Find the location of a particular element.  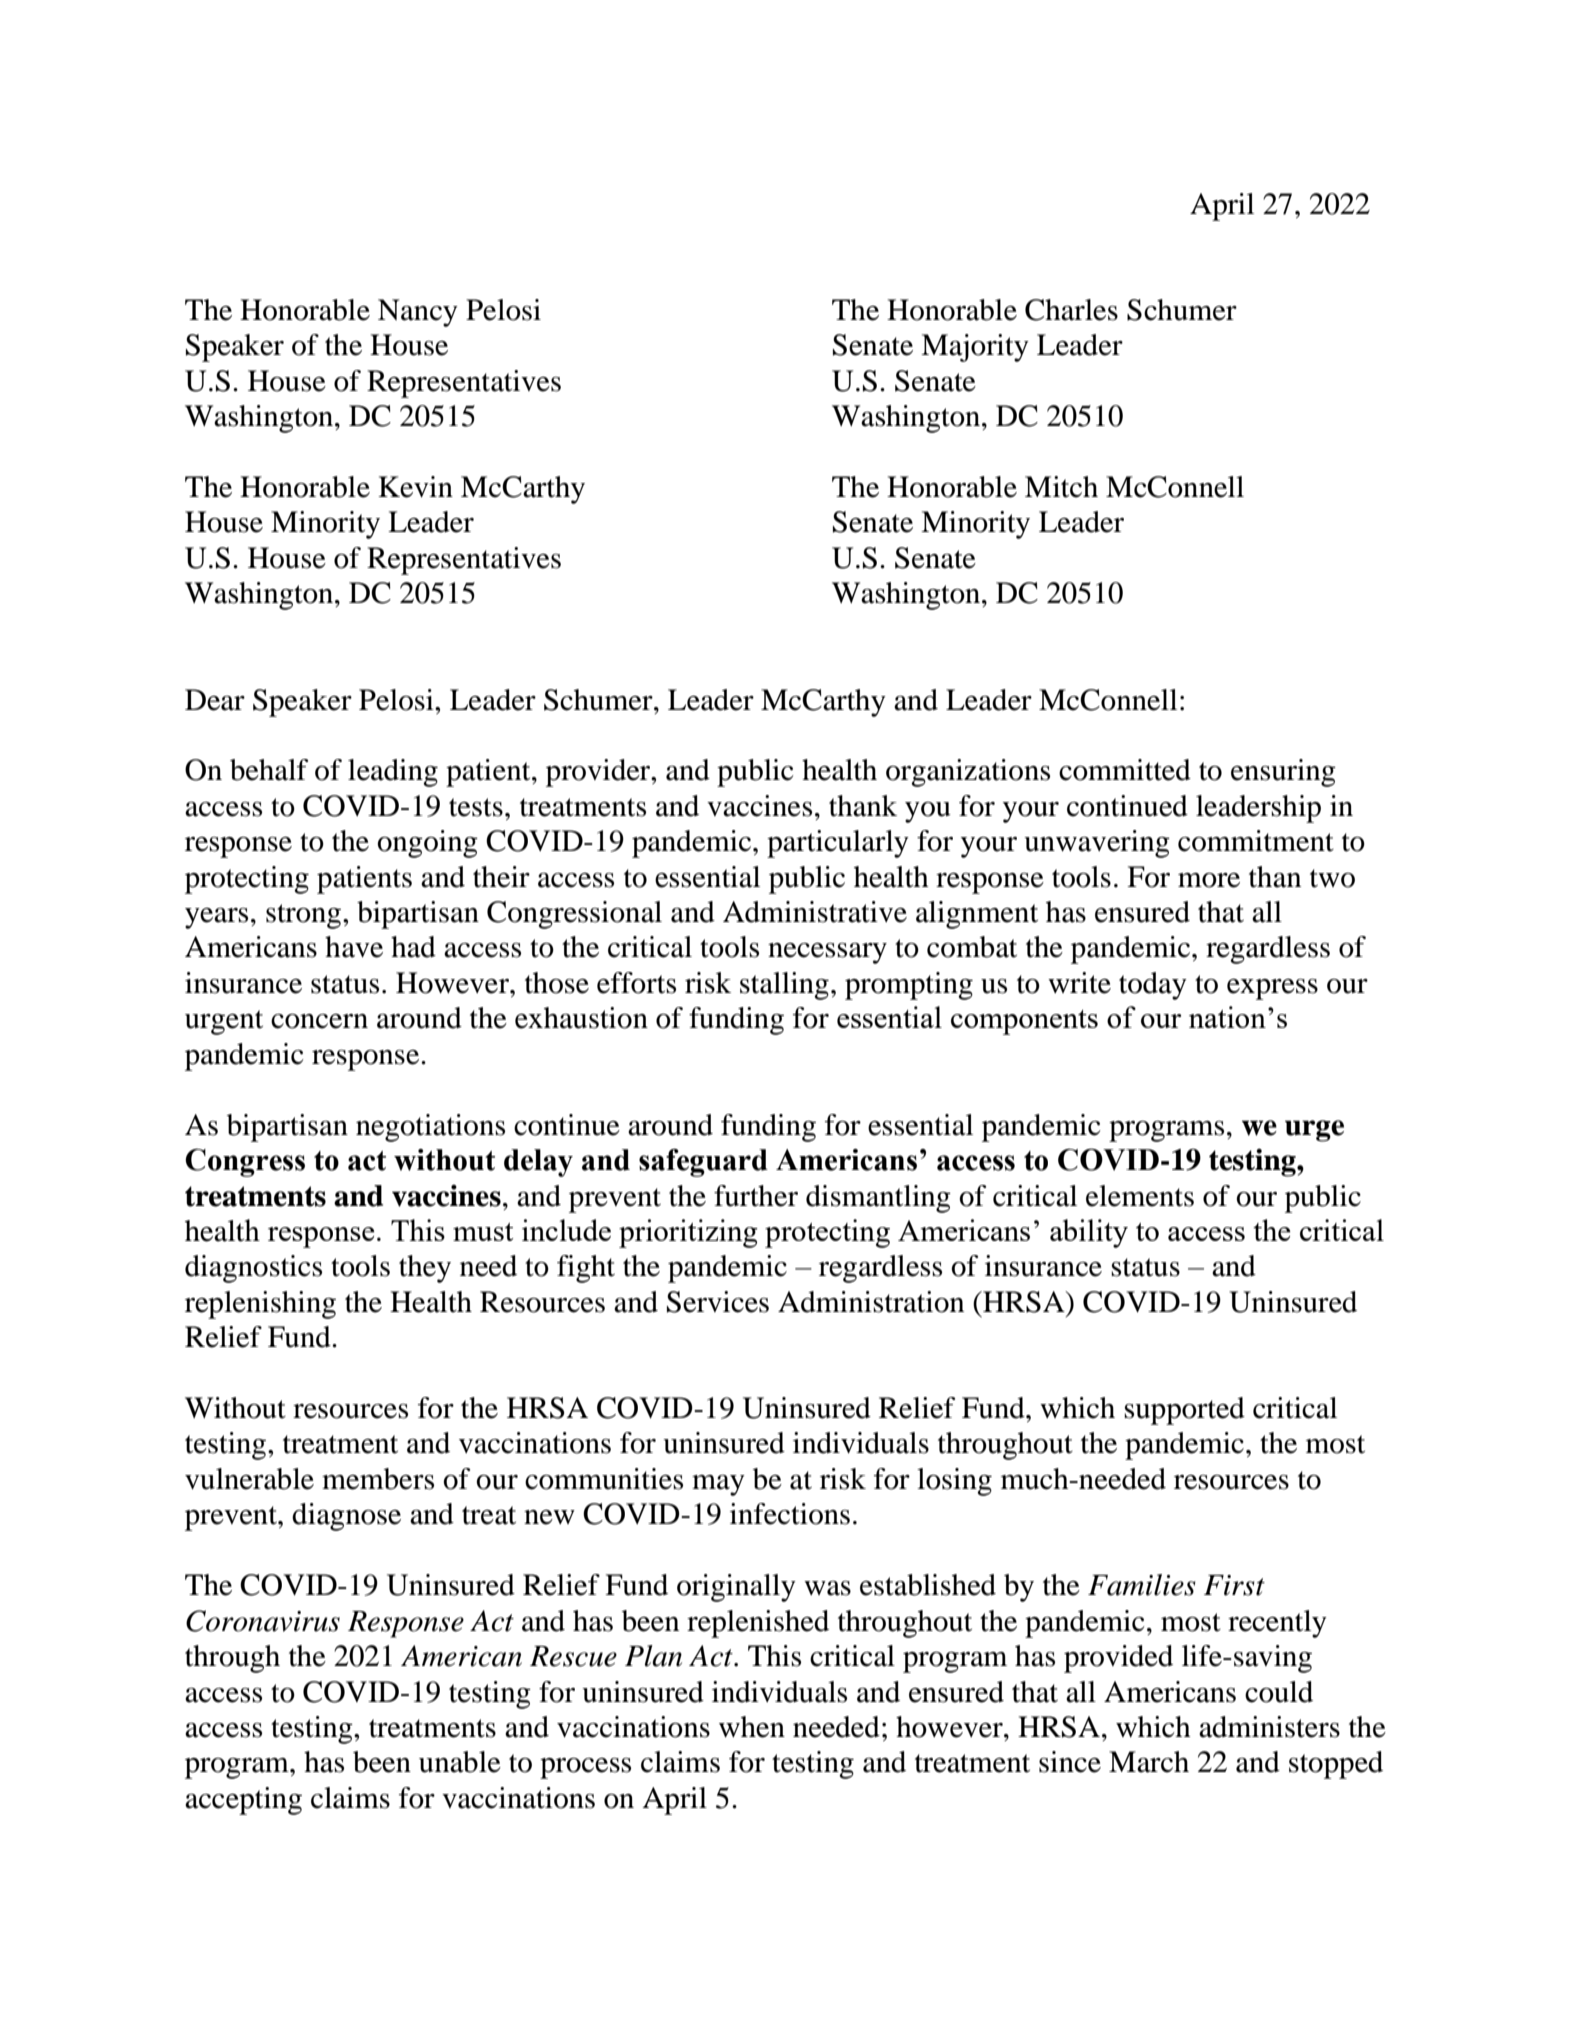

Majority is located at coordinates (975, 348).
